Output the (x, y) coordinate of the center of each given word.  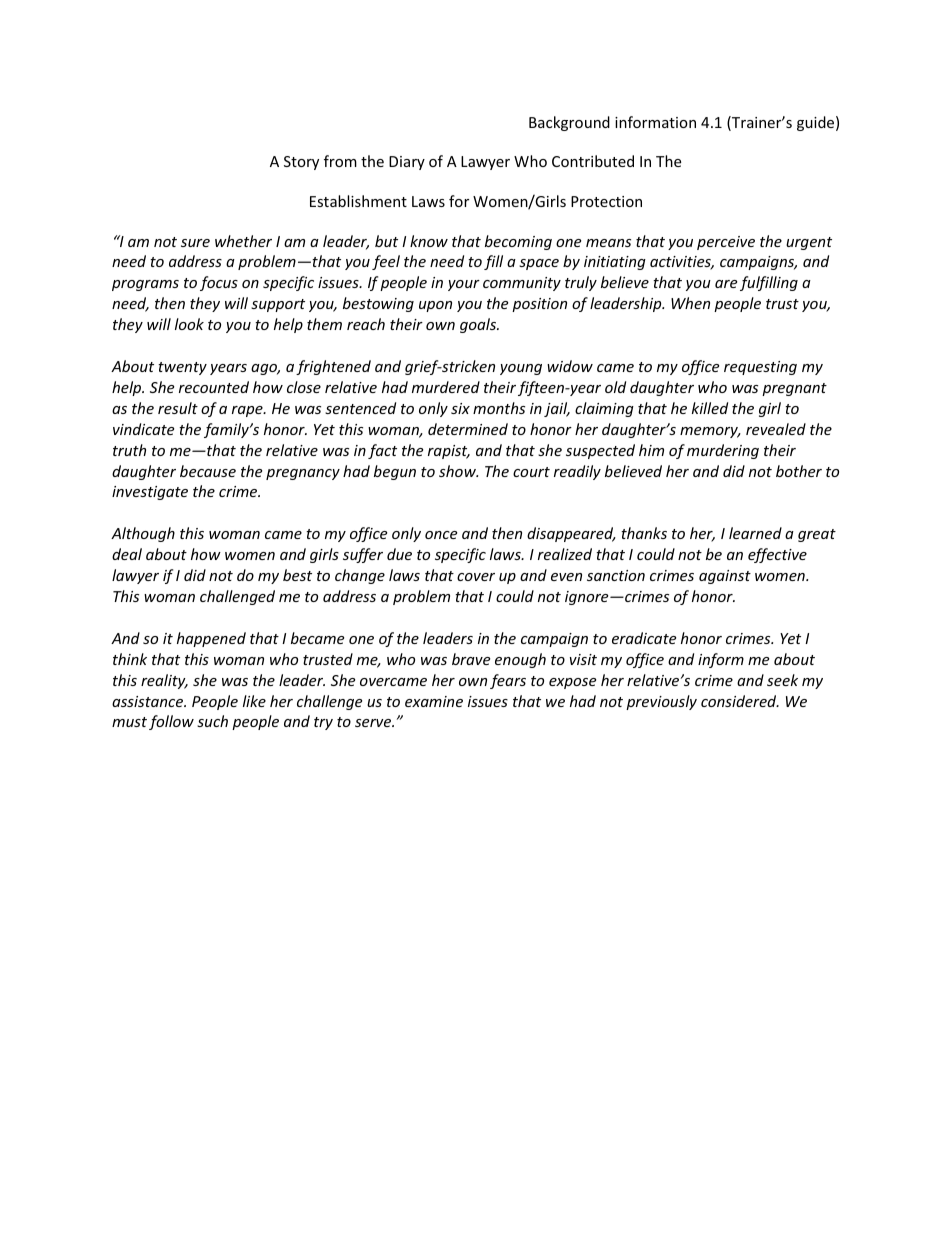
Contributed (593, 161)
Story (301, 163)
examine (434, 701)
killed (710, 408)
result (178, 408)
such (212, 721)
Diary (407, 163)
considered (740, 701)
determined (468, 429)
